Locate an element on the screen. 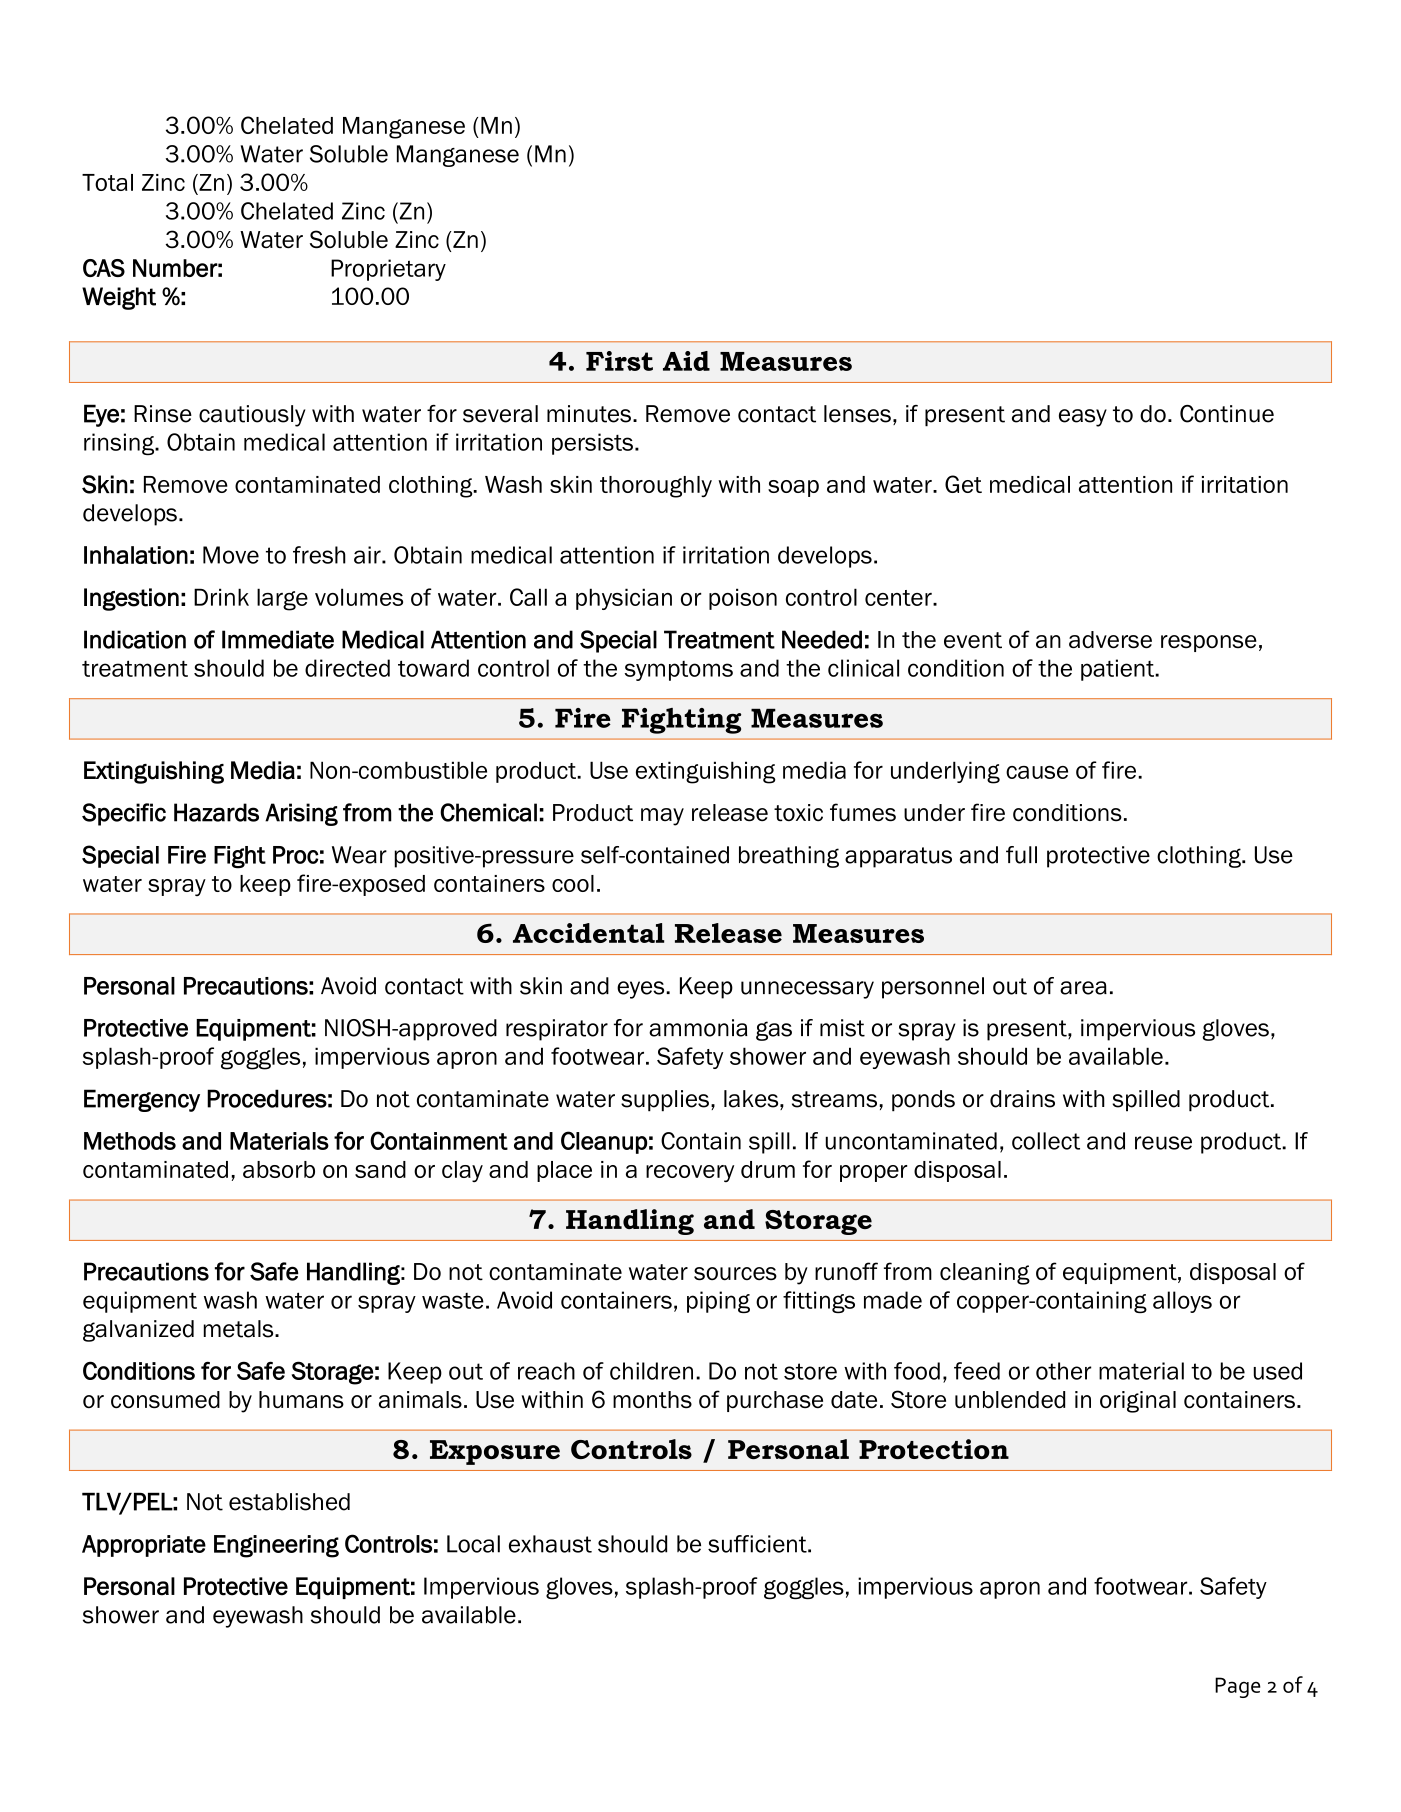 The image size is (1401, 1812). Engineering is located at coordinates (276, 1546).
